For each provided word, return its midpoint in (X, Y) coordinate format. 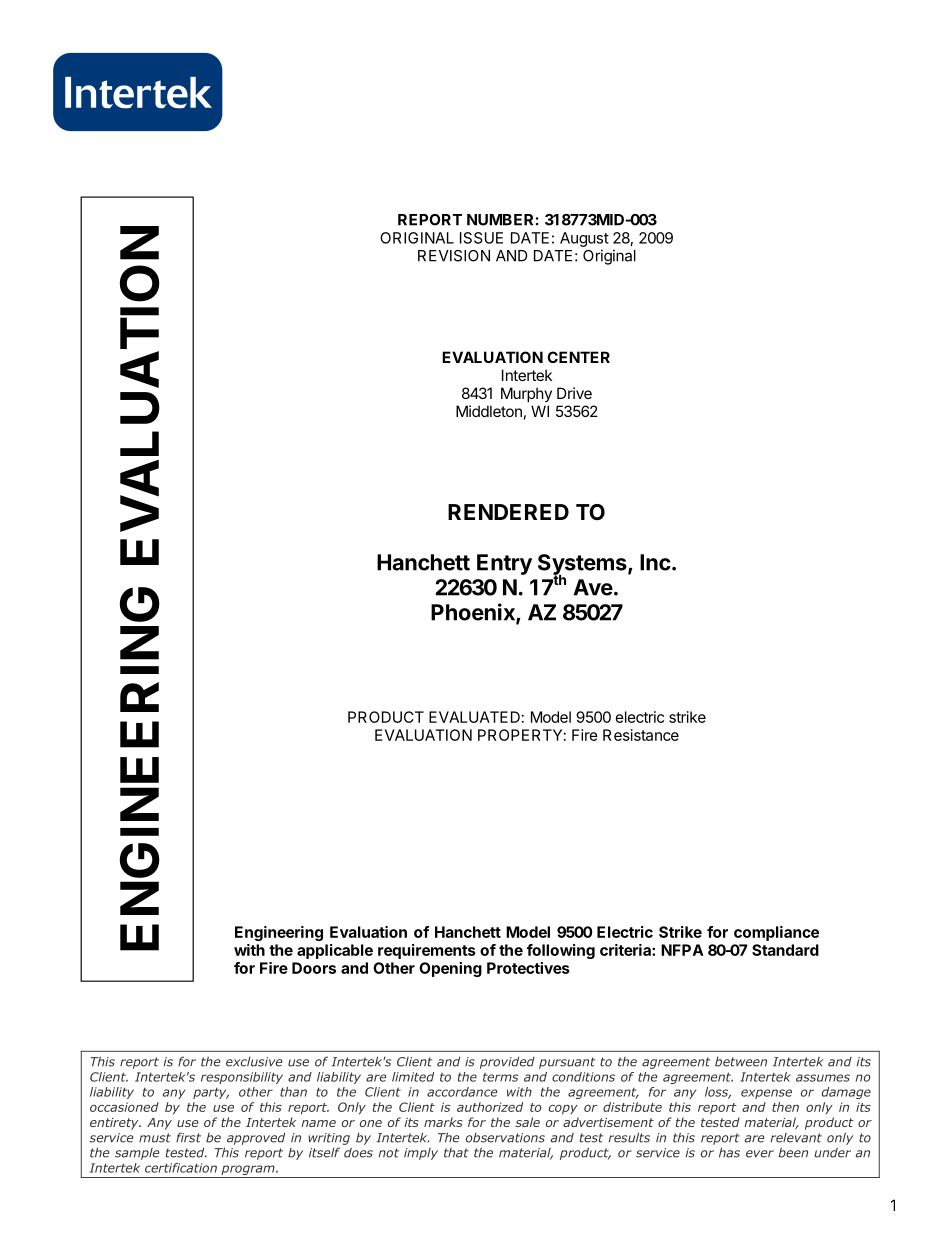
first (188, 1137)
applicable (335, 951)
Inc (655, 562)
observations (505, 1138)
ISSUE (481, 238)
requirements (427, 951)
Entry (504, 564)
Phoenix (474, 613)
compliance (776, 933)
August (584, 239)
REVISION (454, 256)
